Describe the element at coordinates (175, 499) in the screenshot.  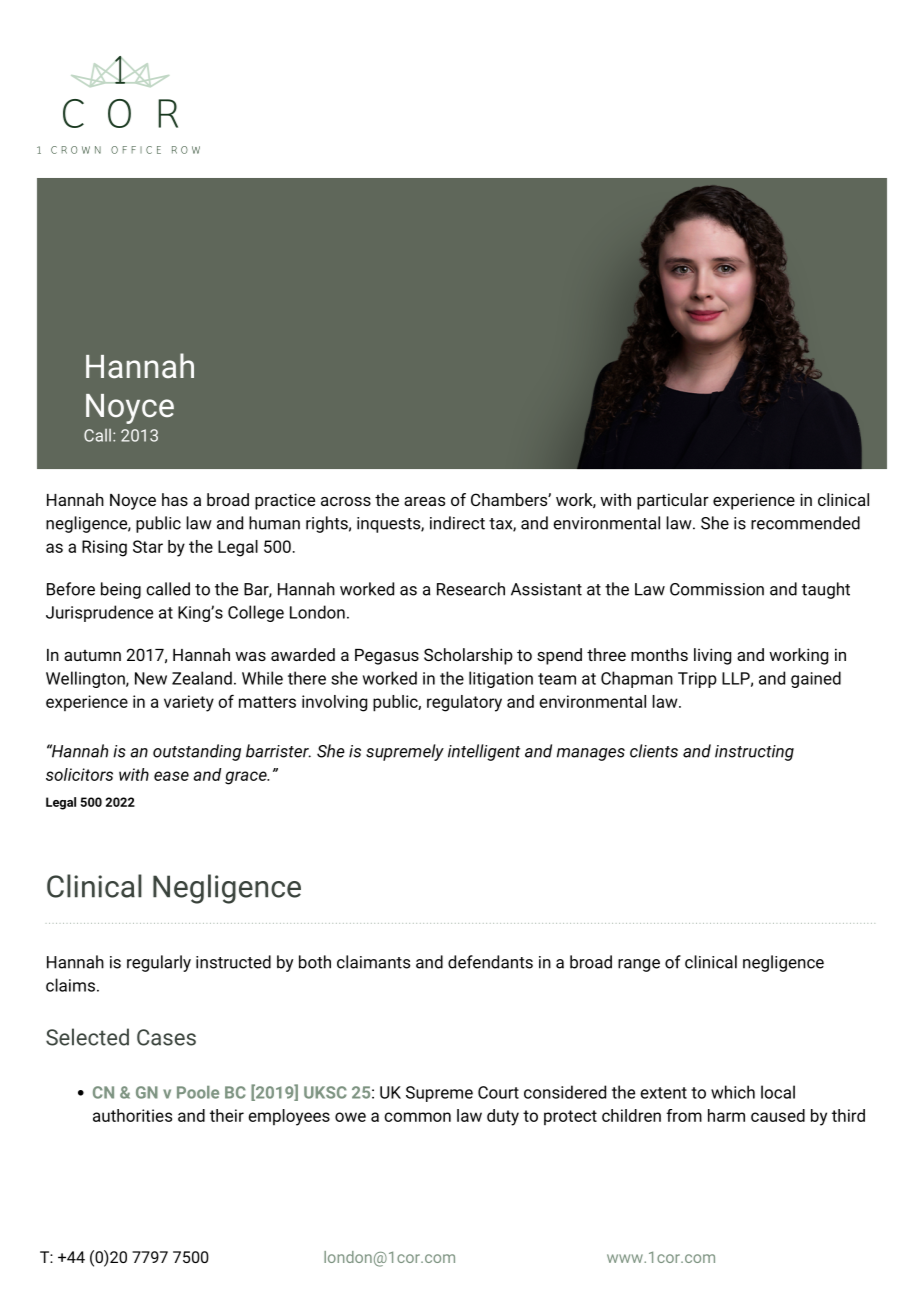
I see `has` at that location.
